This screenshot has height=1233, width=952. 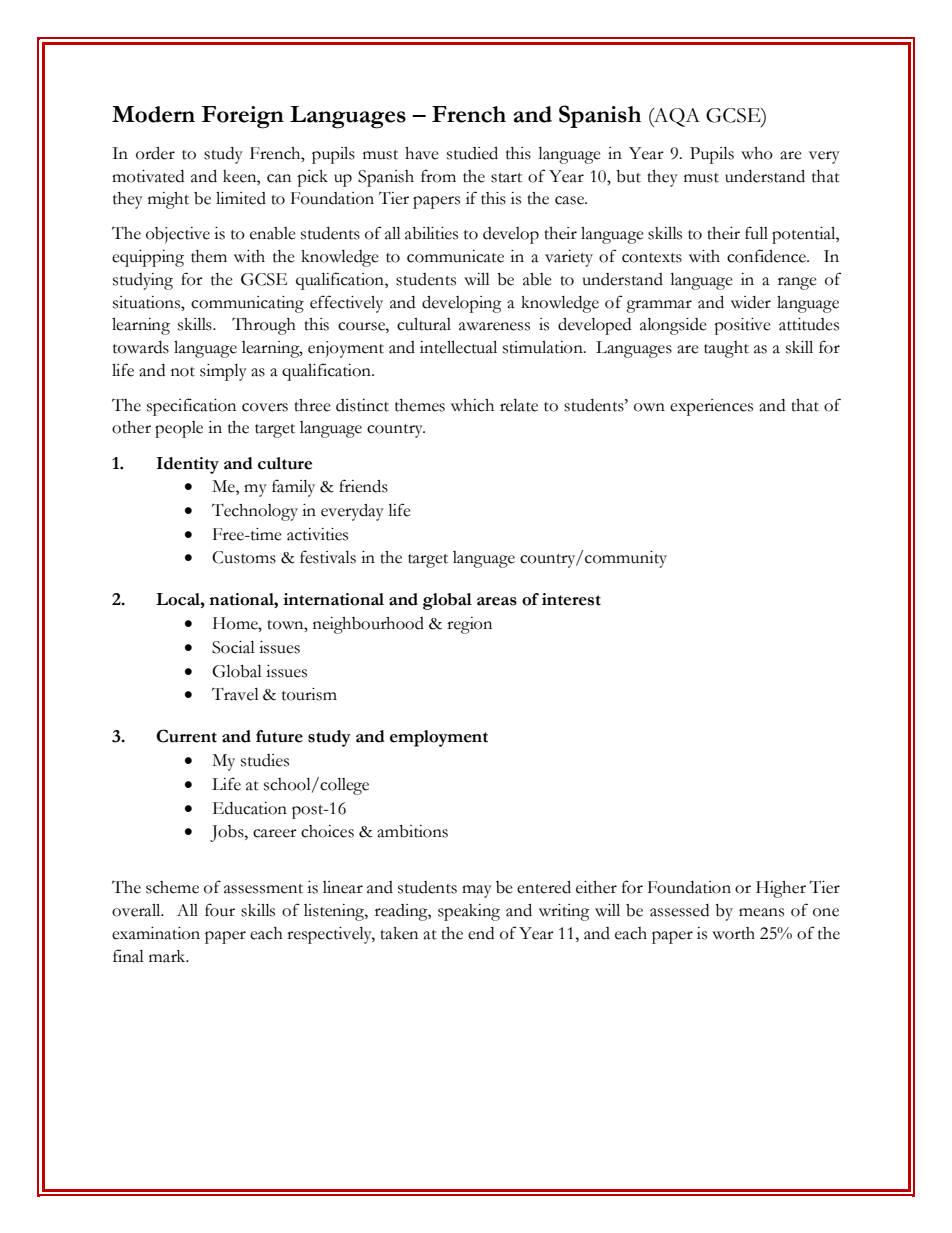 I want to click on speaking, so click(x=469, y=912).
